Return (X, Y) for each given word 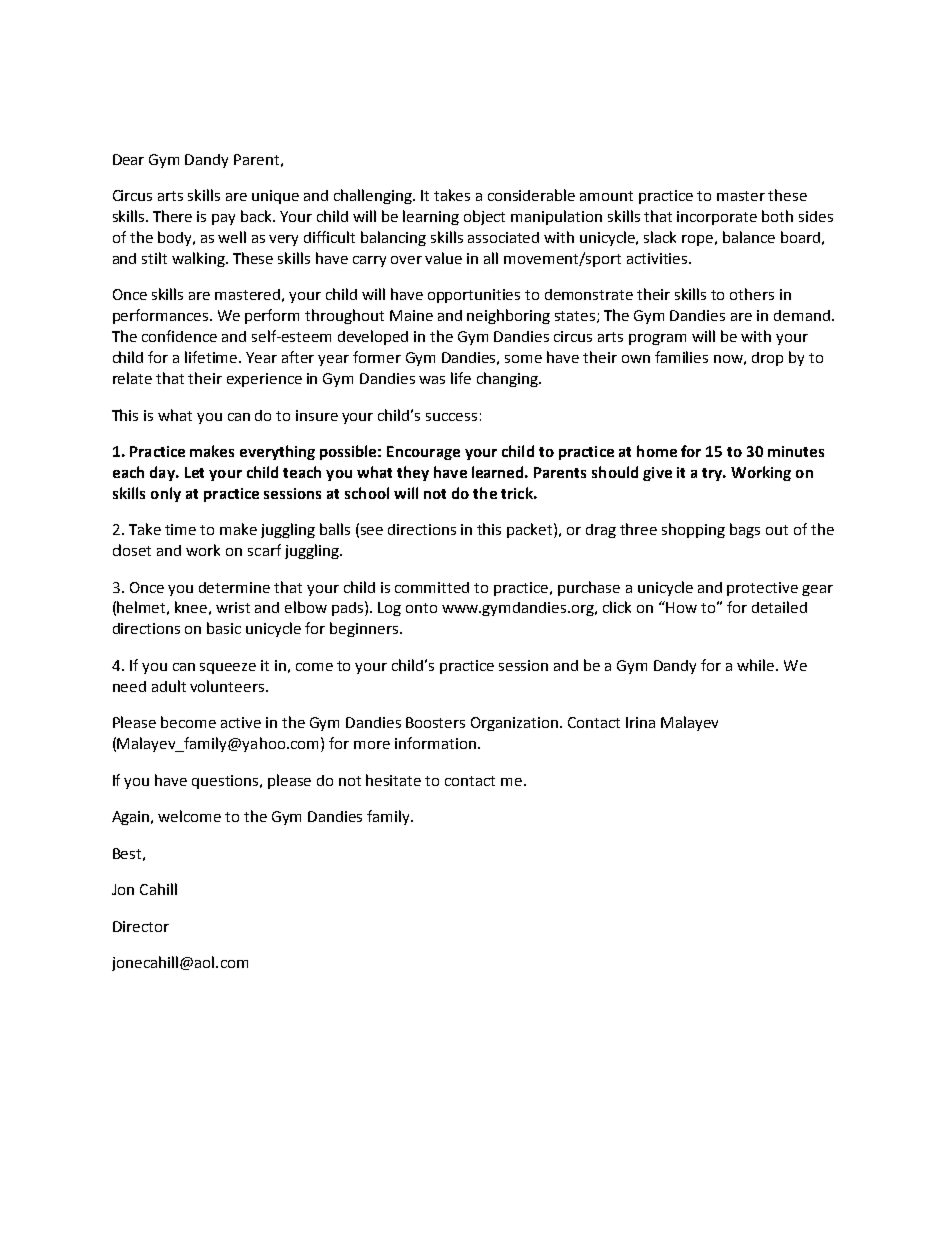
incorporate (717, 218)
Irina (640, 722)
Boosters (435, 722)
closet (132, 550)
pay (223, 219)
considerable (531, 195)
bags (745, 530)
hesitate (393, 780)
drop (767, 359)
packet (531, 530)
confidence (179, 336)
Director (141, 926)
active (241, 722)
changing (508, 379)
